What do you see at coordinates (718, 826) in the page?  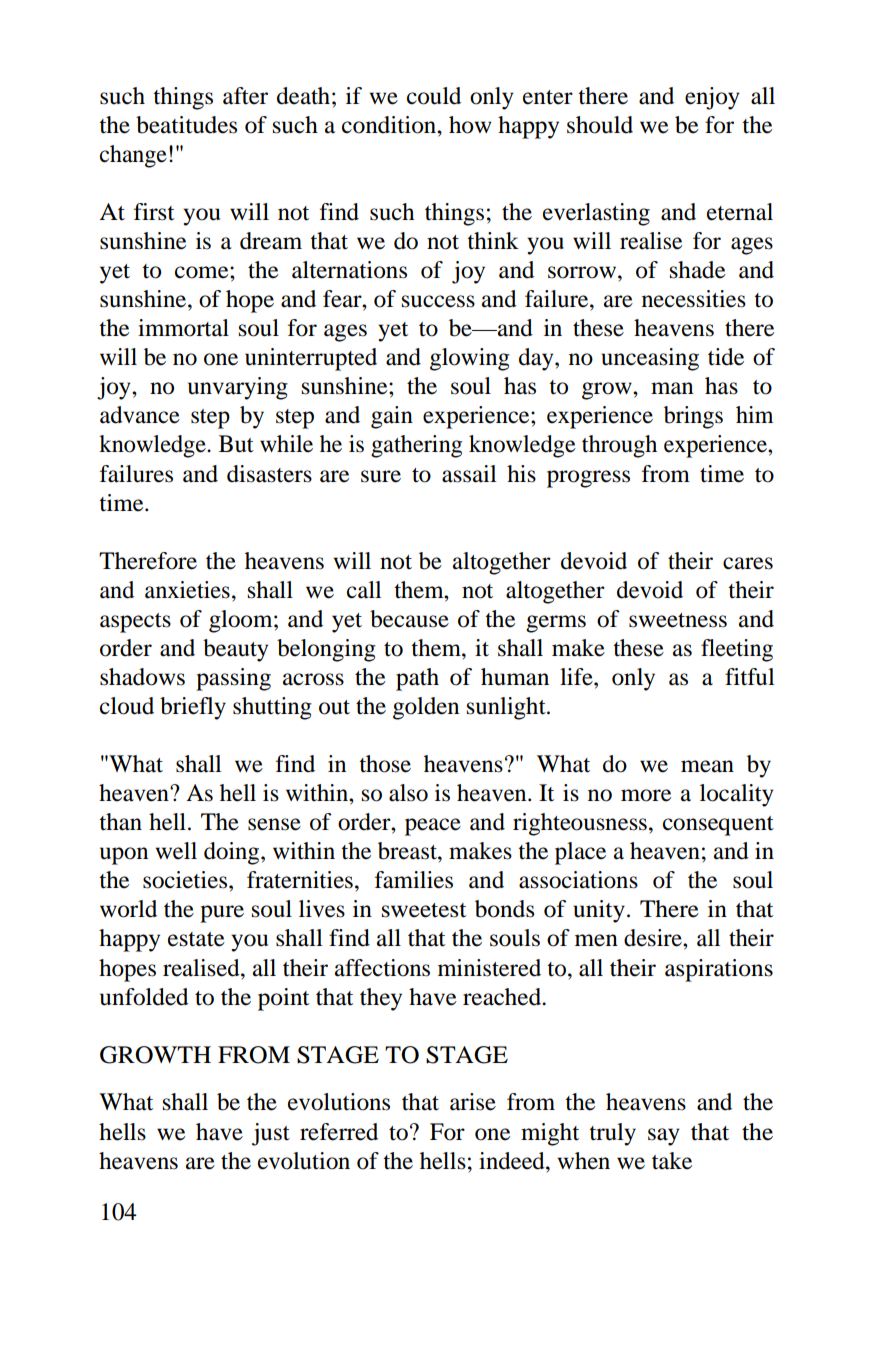 I see `consequent` at bounding box center [718, 826].
